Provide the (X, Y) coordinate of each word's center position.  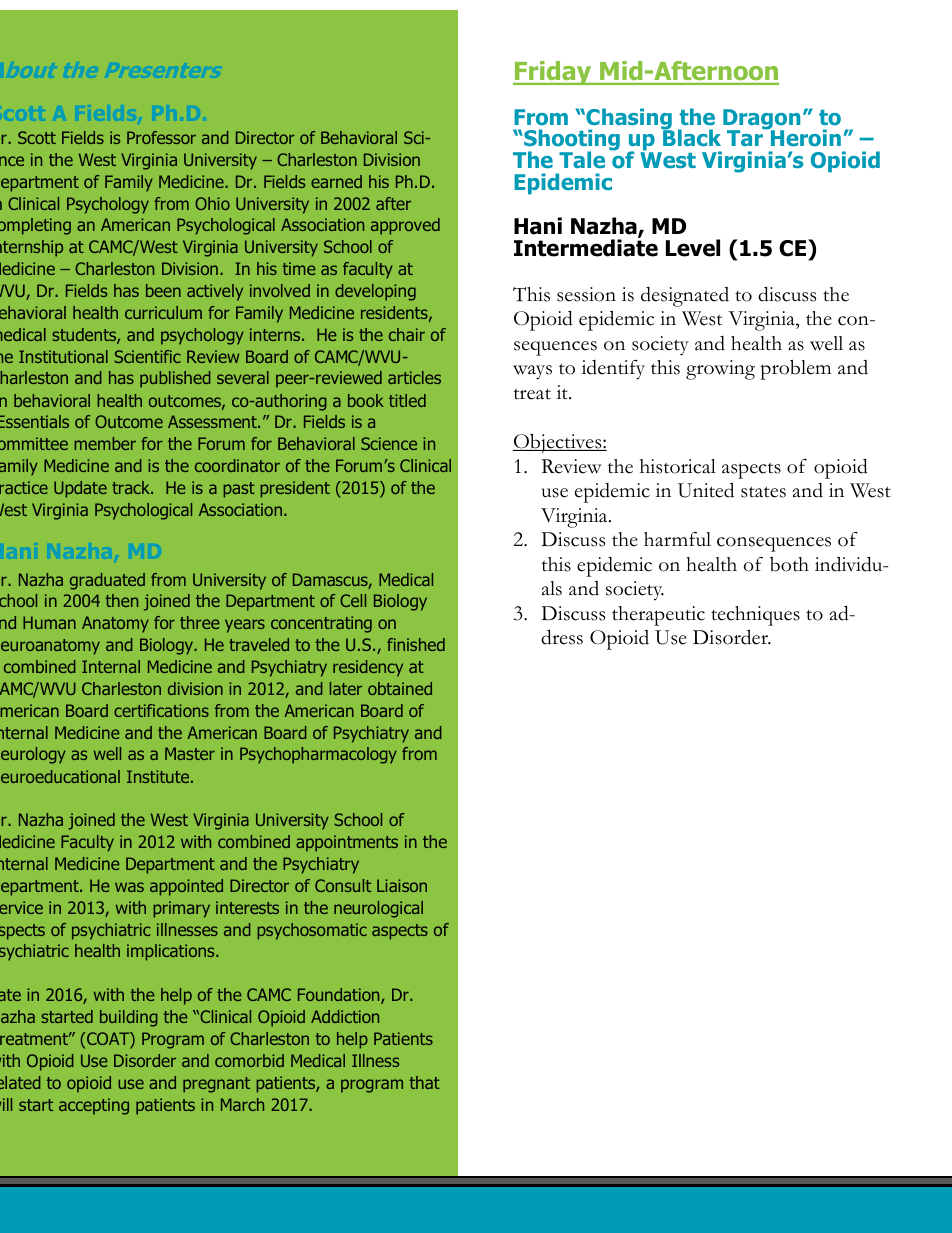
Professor (161, 137)
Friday (553, 73)
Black (691, 137)
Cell (353, 600)
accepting (94, 1106)
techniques (755, 616)
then (122, 600)
